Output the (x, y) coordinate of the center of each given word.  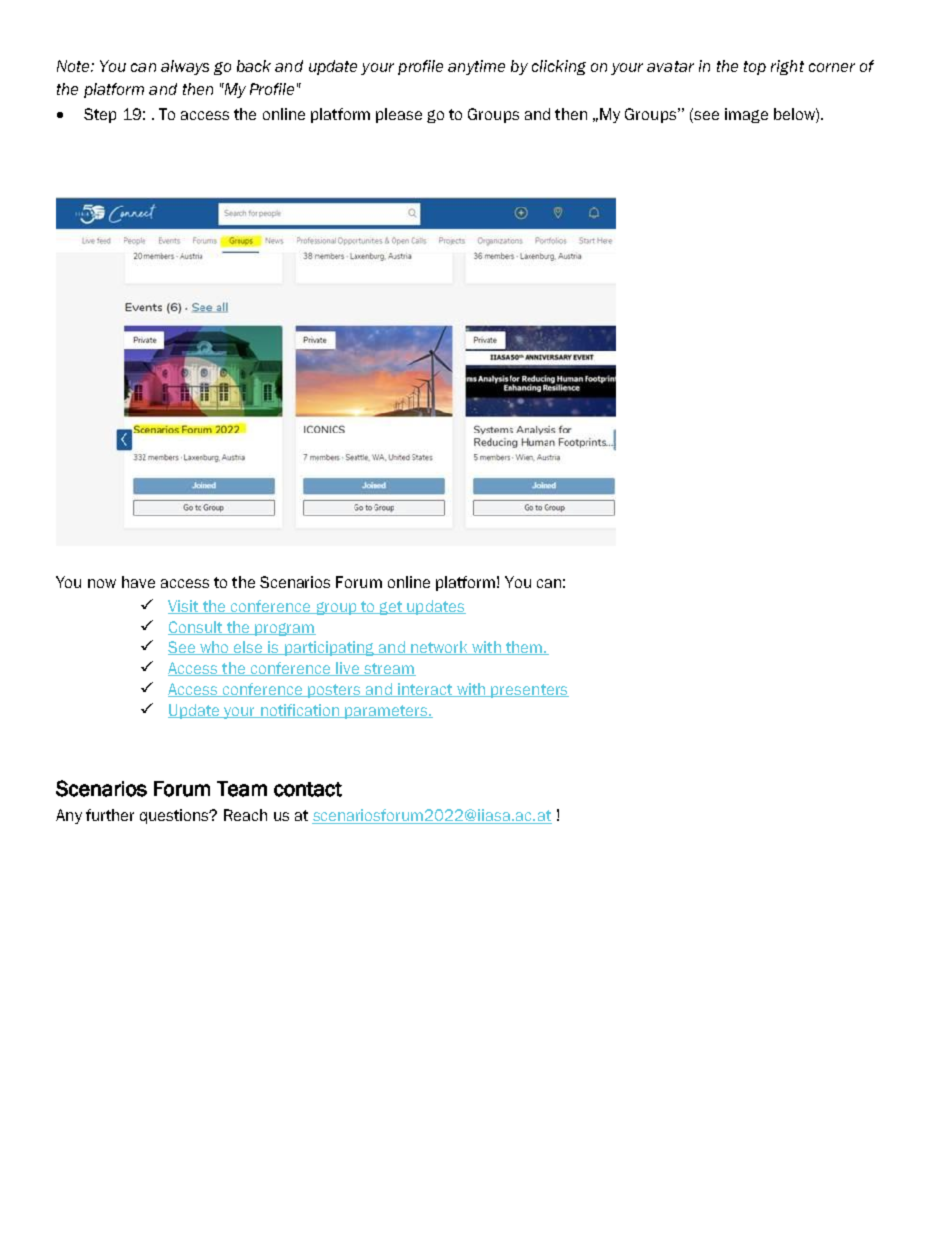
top (755, 68)
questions (176, 816)
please (399, 115)
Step (100, 115)
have (138, 582)
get (390, 608)
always (185, 67)
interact (425, 690)
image (746, 115)
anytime (476, 67)
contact (308, 789)
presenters (529, 691)
